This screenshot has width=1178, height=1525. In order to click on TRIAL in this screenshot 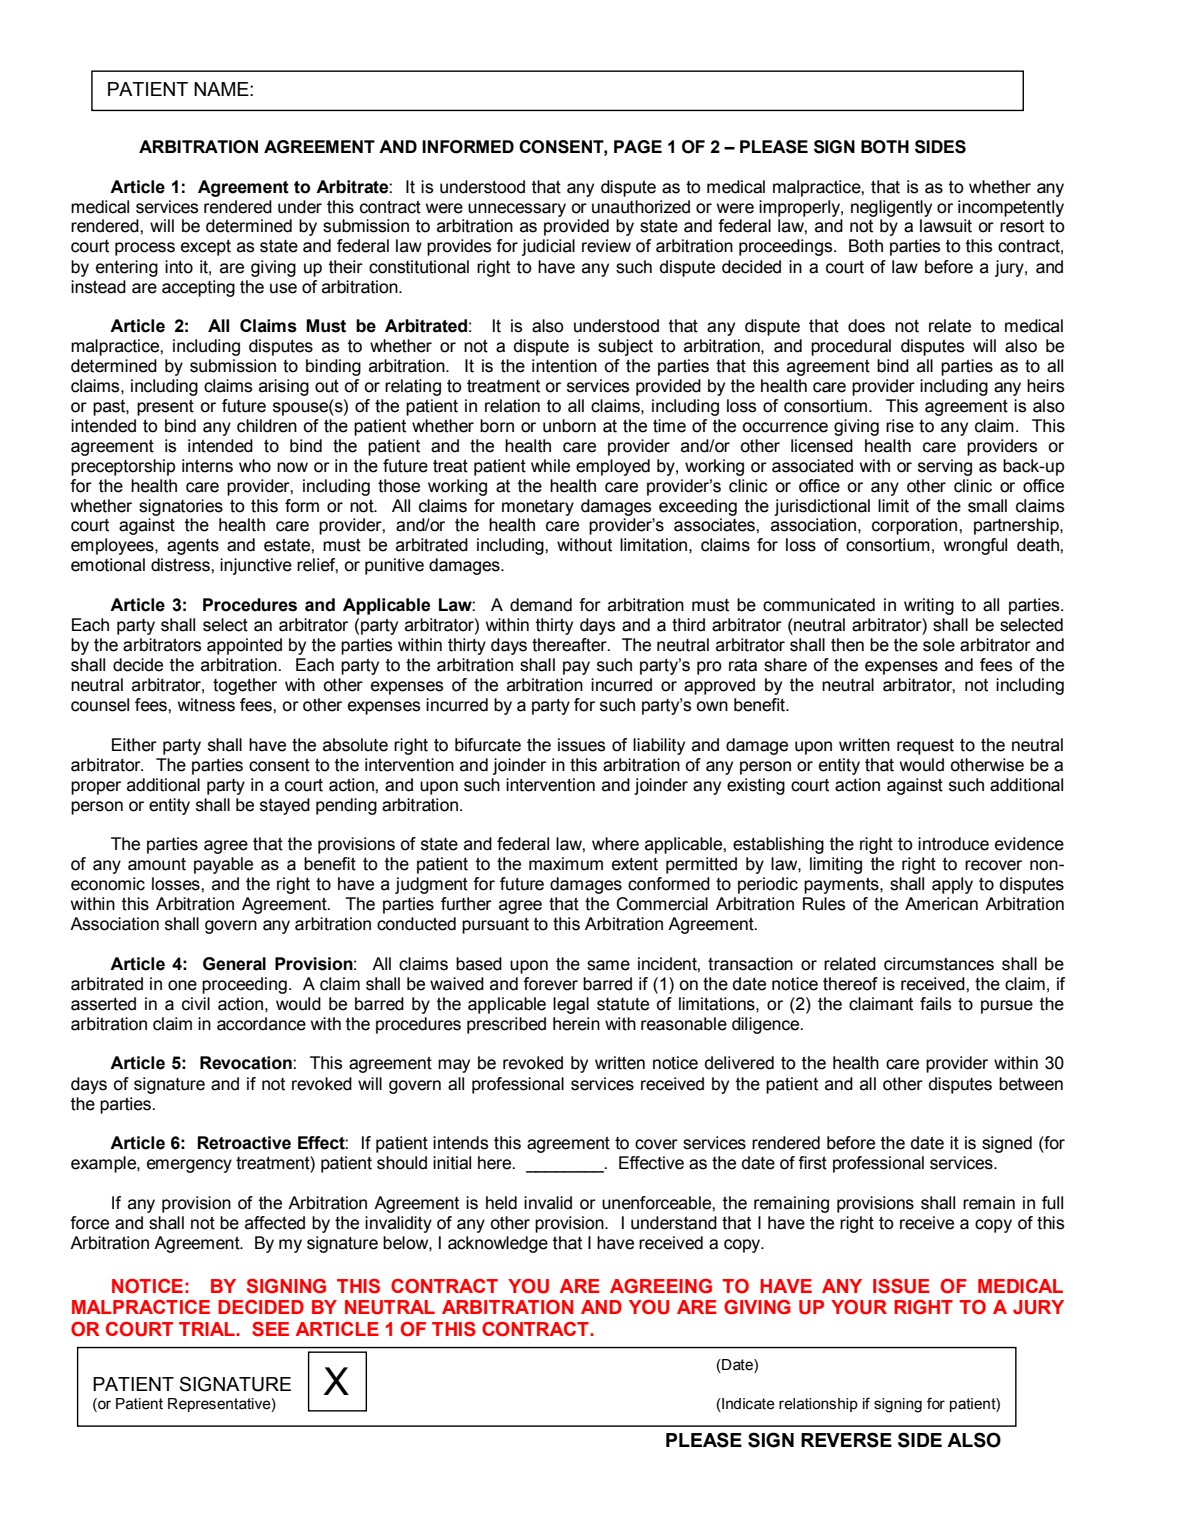, I will do `click(208, 1329)`.
